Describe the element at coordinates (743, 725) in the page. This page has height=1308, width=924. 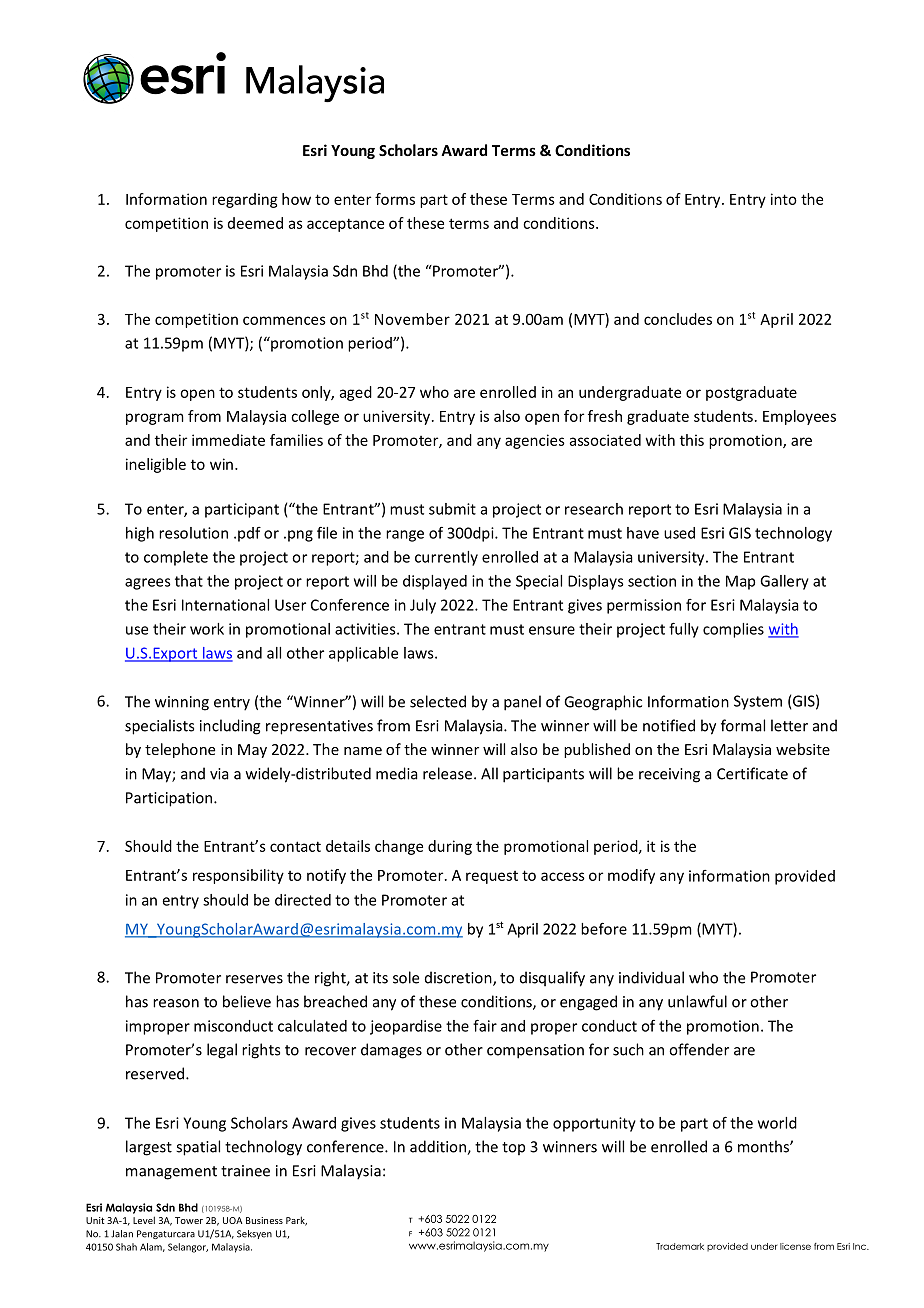
I see `formal` at that location.
